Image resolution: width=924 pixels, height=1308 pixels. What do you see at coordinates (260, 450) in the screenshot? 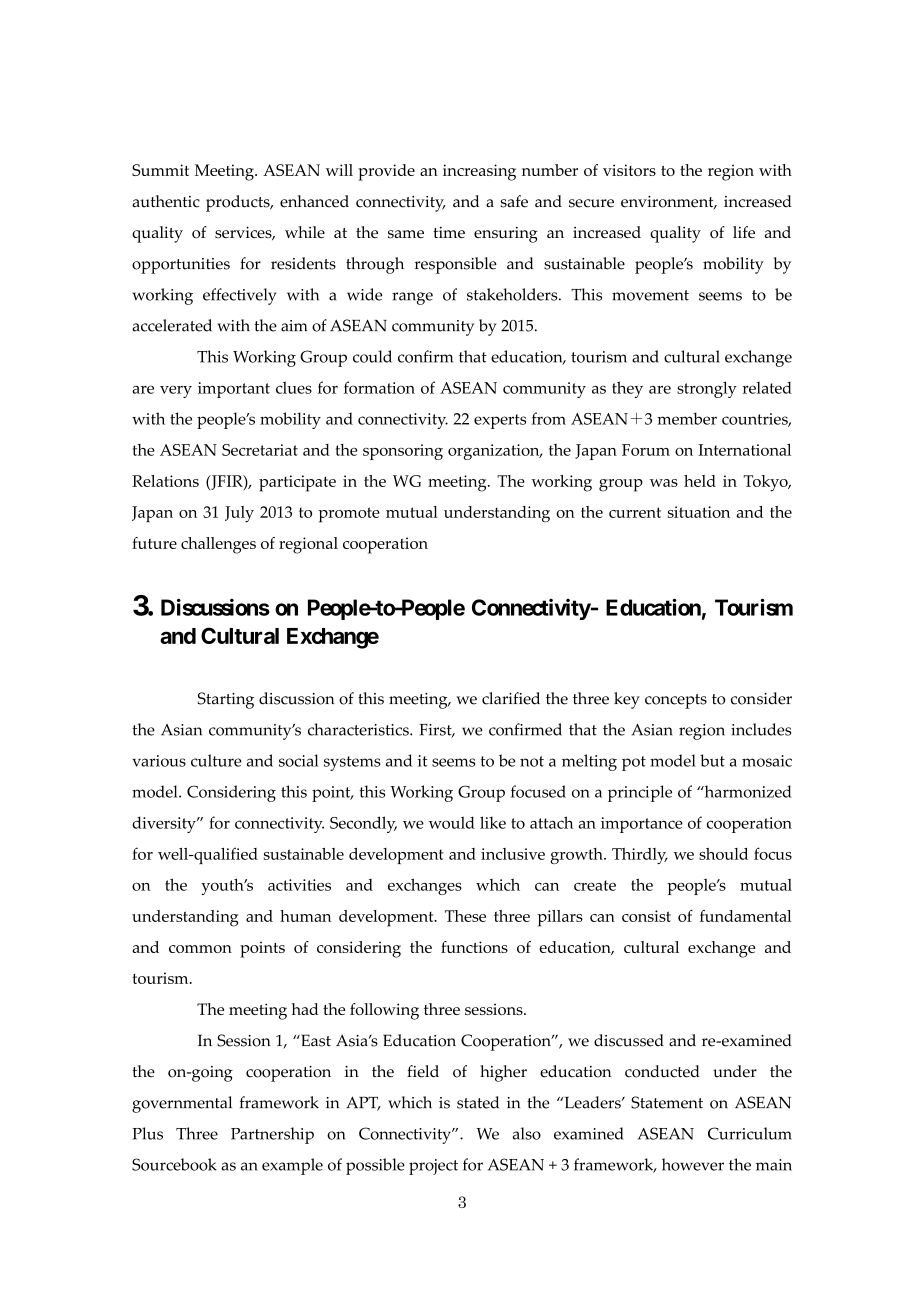
I see `Secretariat` at bounding box center [260, 450].
